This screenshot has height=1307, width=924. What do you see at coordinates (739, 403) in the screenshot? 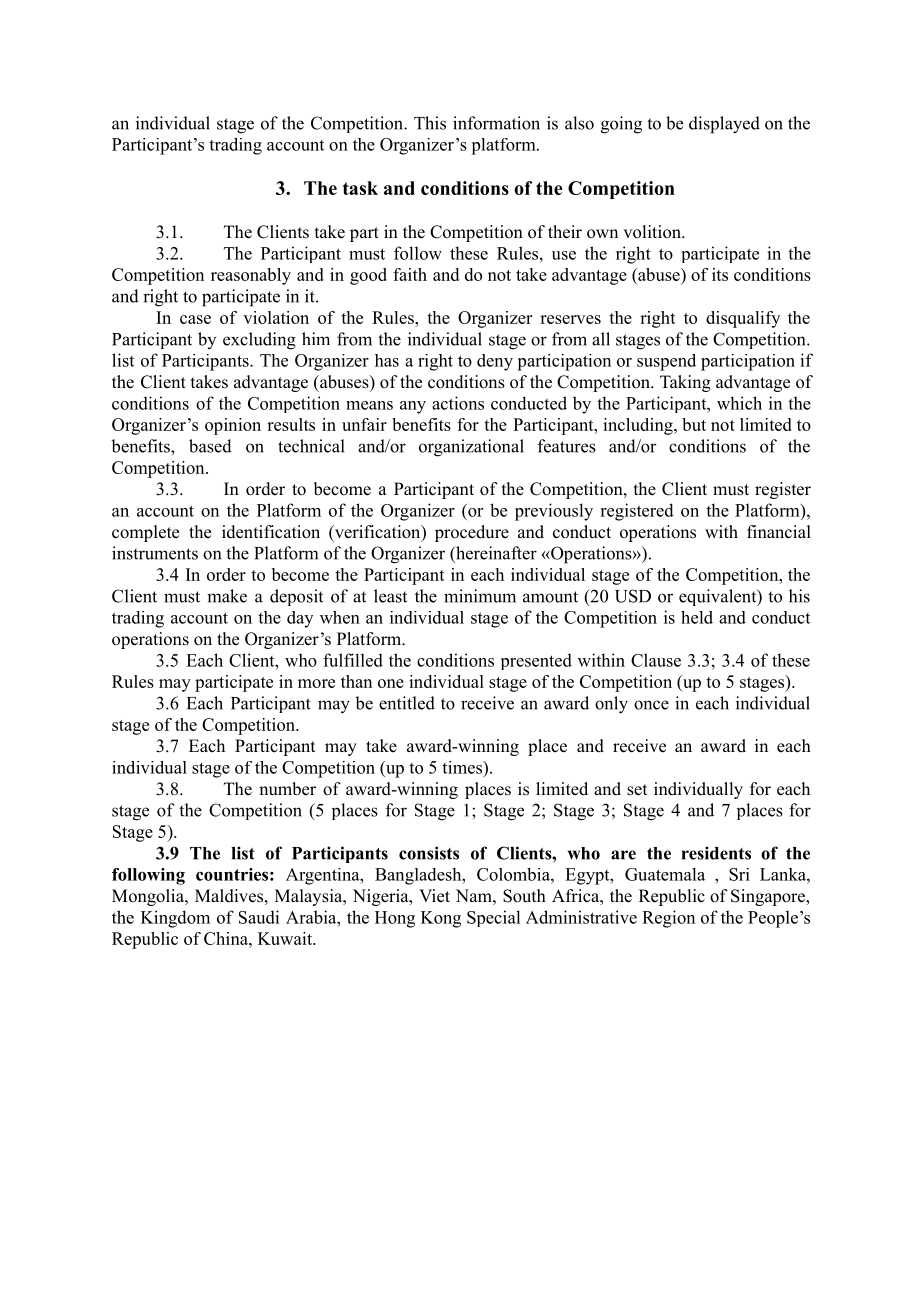
I see `which` at bounding box center [739, 403].
